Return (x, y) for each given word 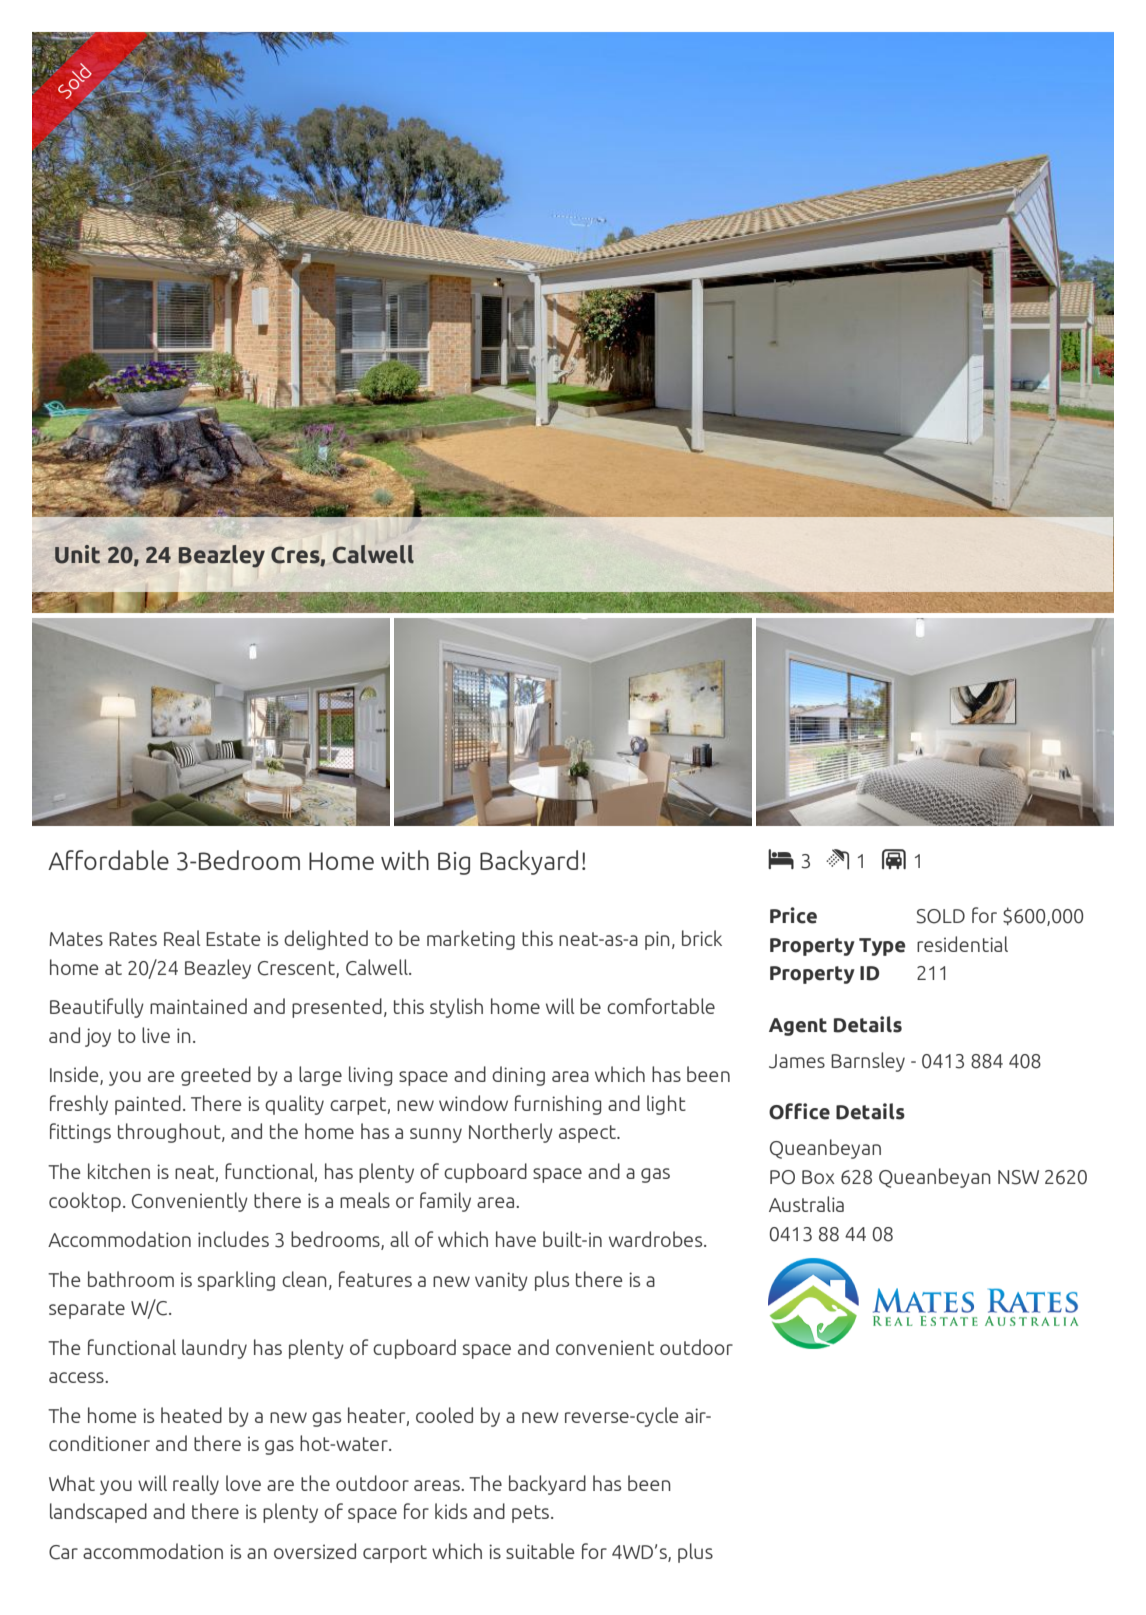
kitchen (119, 1171)
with (405, 860)
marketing (471, 940)
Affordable (108, 860)
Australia (806, 1204)
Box (818, 1177)
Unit (77, 554)
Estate (233, 939)
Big (454, 863)
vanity (501, 1281)
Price (793, 915)
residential (962, 944)
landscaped (98, 1513)
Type (882, 947)
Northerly (511, 1133)
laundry (214, 1349)
